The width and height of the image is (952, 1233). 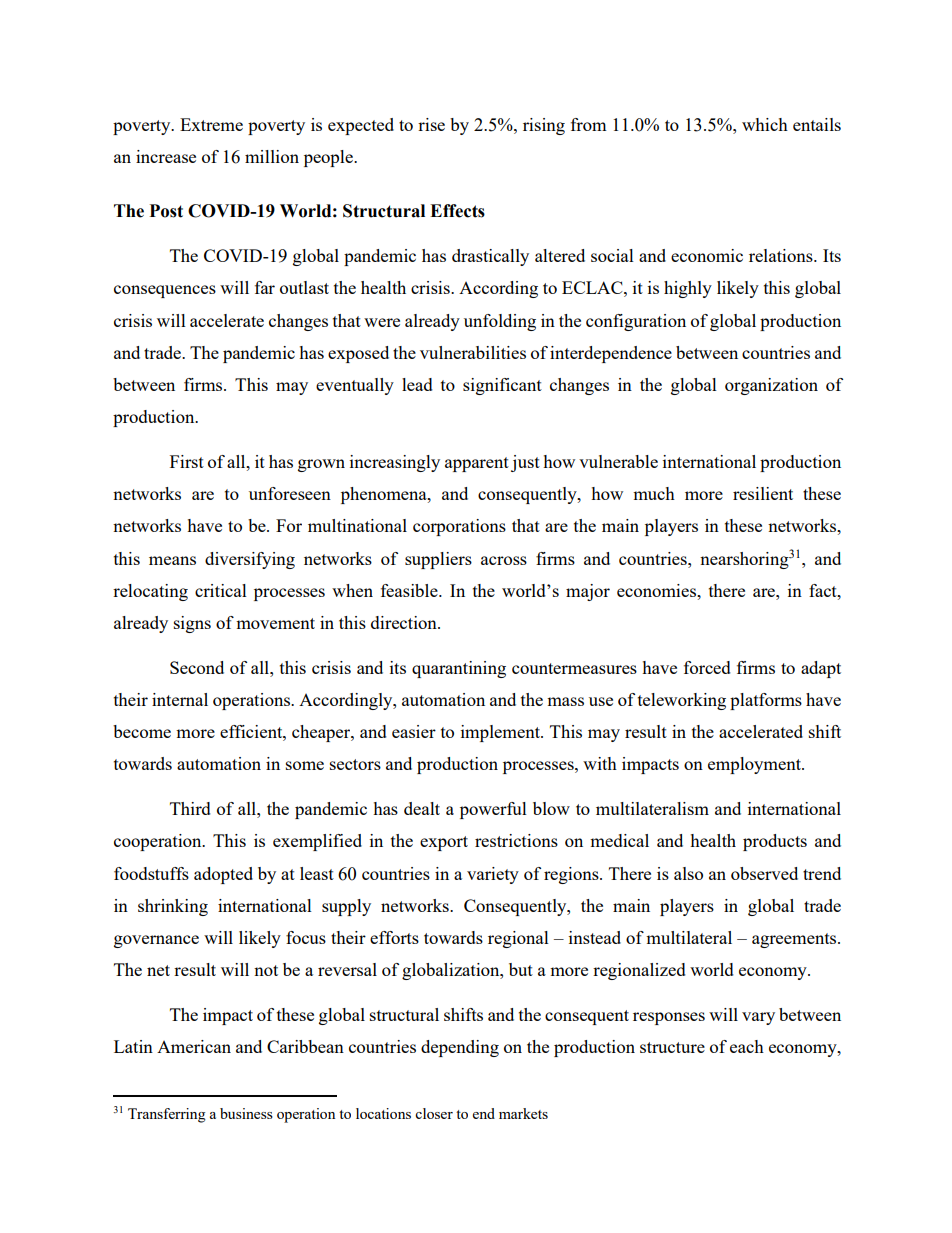 What do you see at coordinates (460, 1048) in the image?
I see `depending` at bounding box center [460, 1048].
